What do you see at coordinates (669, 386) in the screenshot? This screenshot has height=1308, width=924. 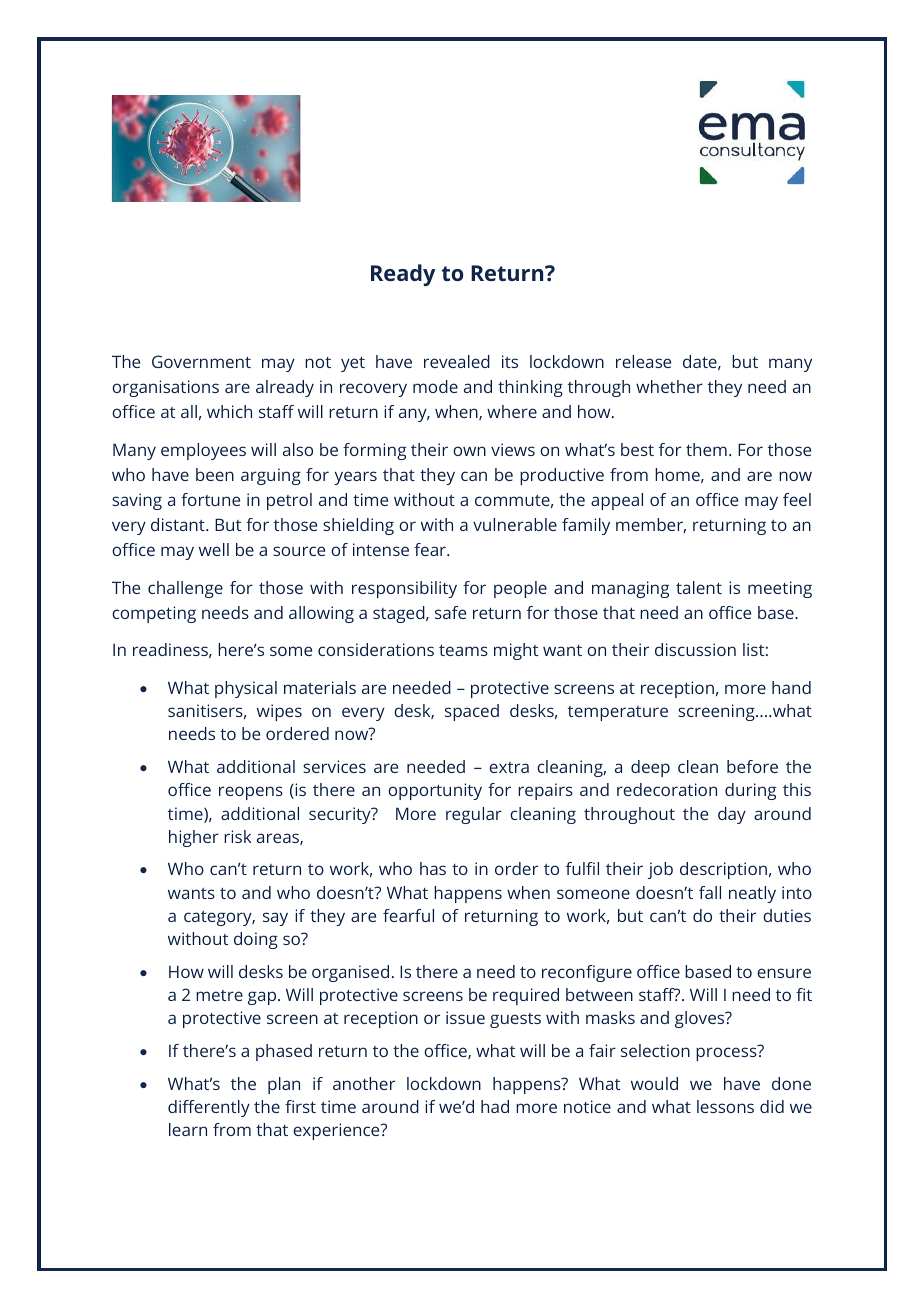 I see `whether` at bounding box center [669, 386].
